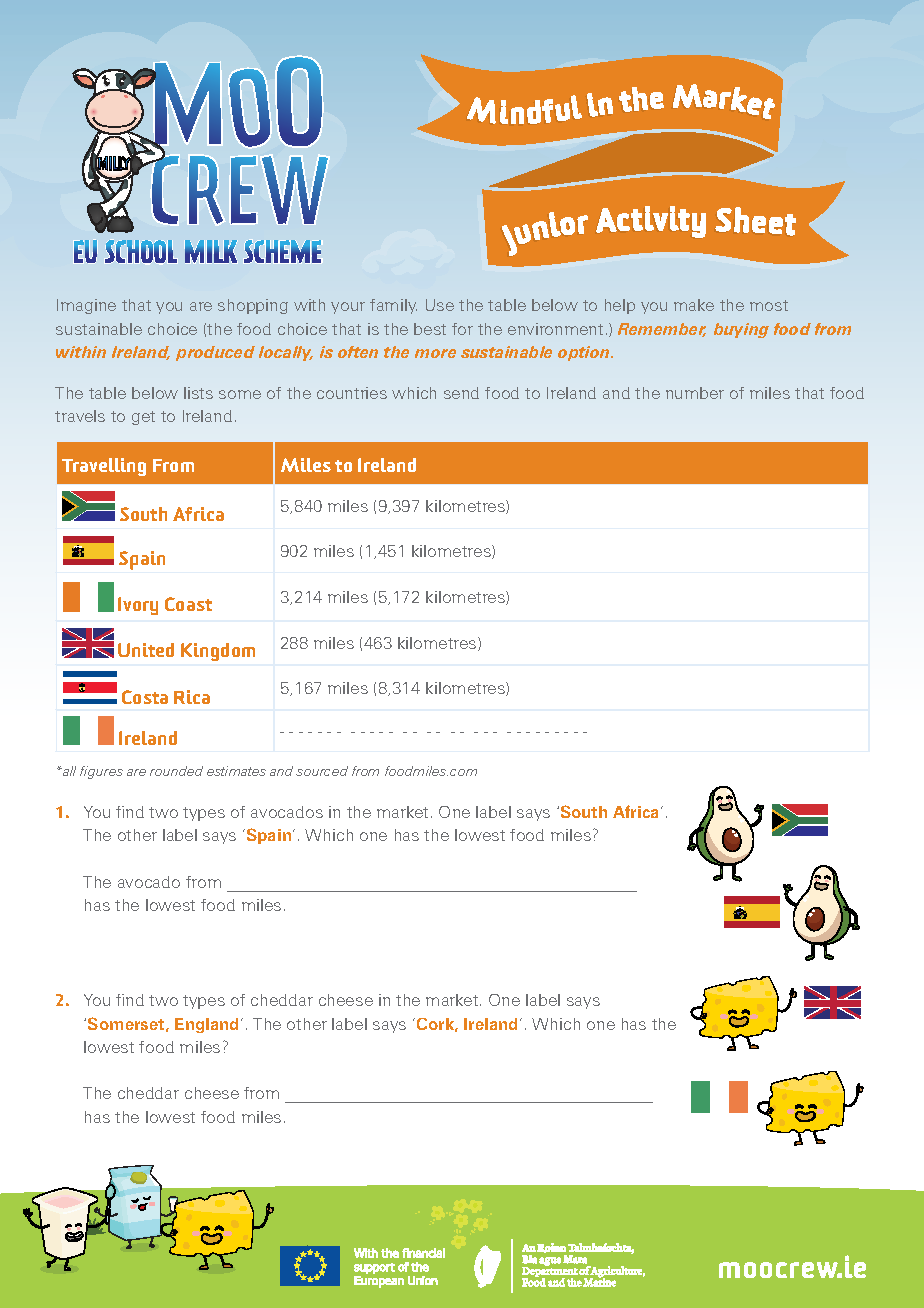 The image size is (924, 1308). I want to click on England, so click(208, 1025).
